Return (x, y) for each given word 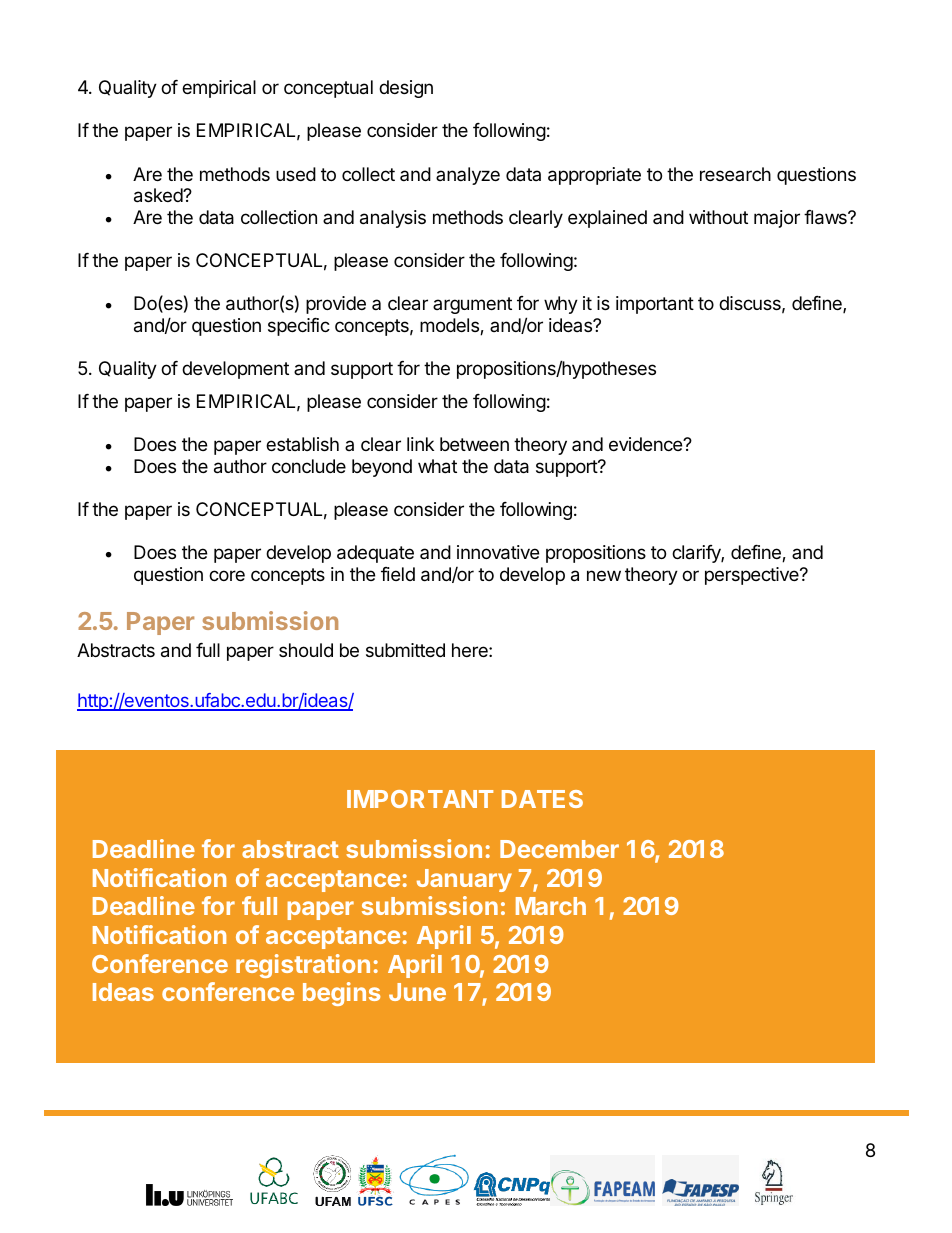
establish (302, 444)
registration (303, 966)
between (474, 444)
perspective (753, 576)
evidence (646, 444)
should (306, 650)
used (296, 174)
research (735, 174)
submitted (405, 650)
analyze (468, 176)
